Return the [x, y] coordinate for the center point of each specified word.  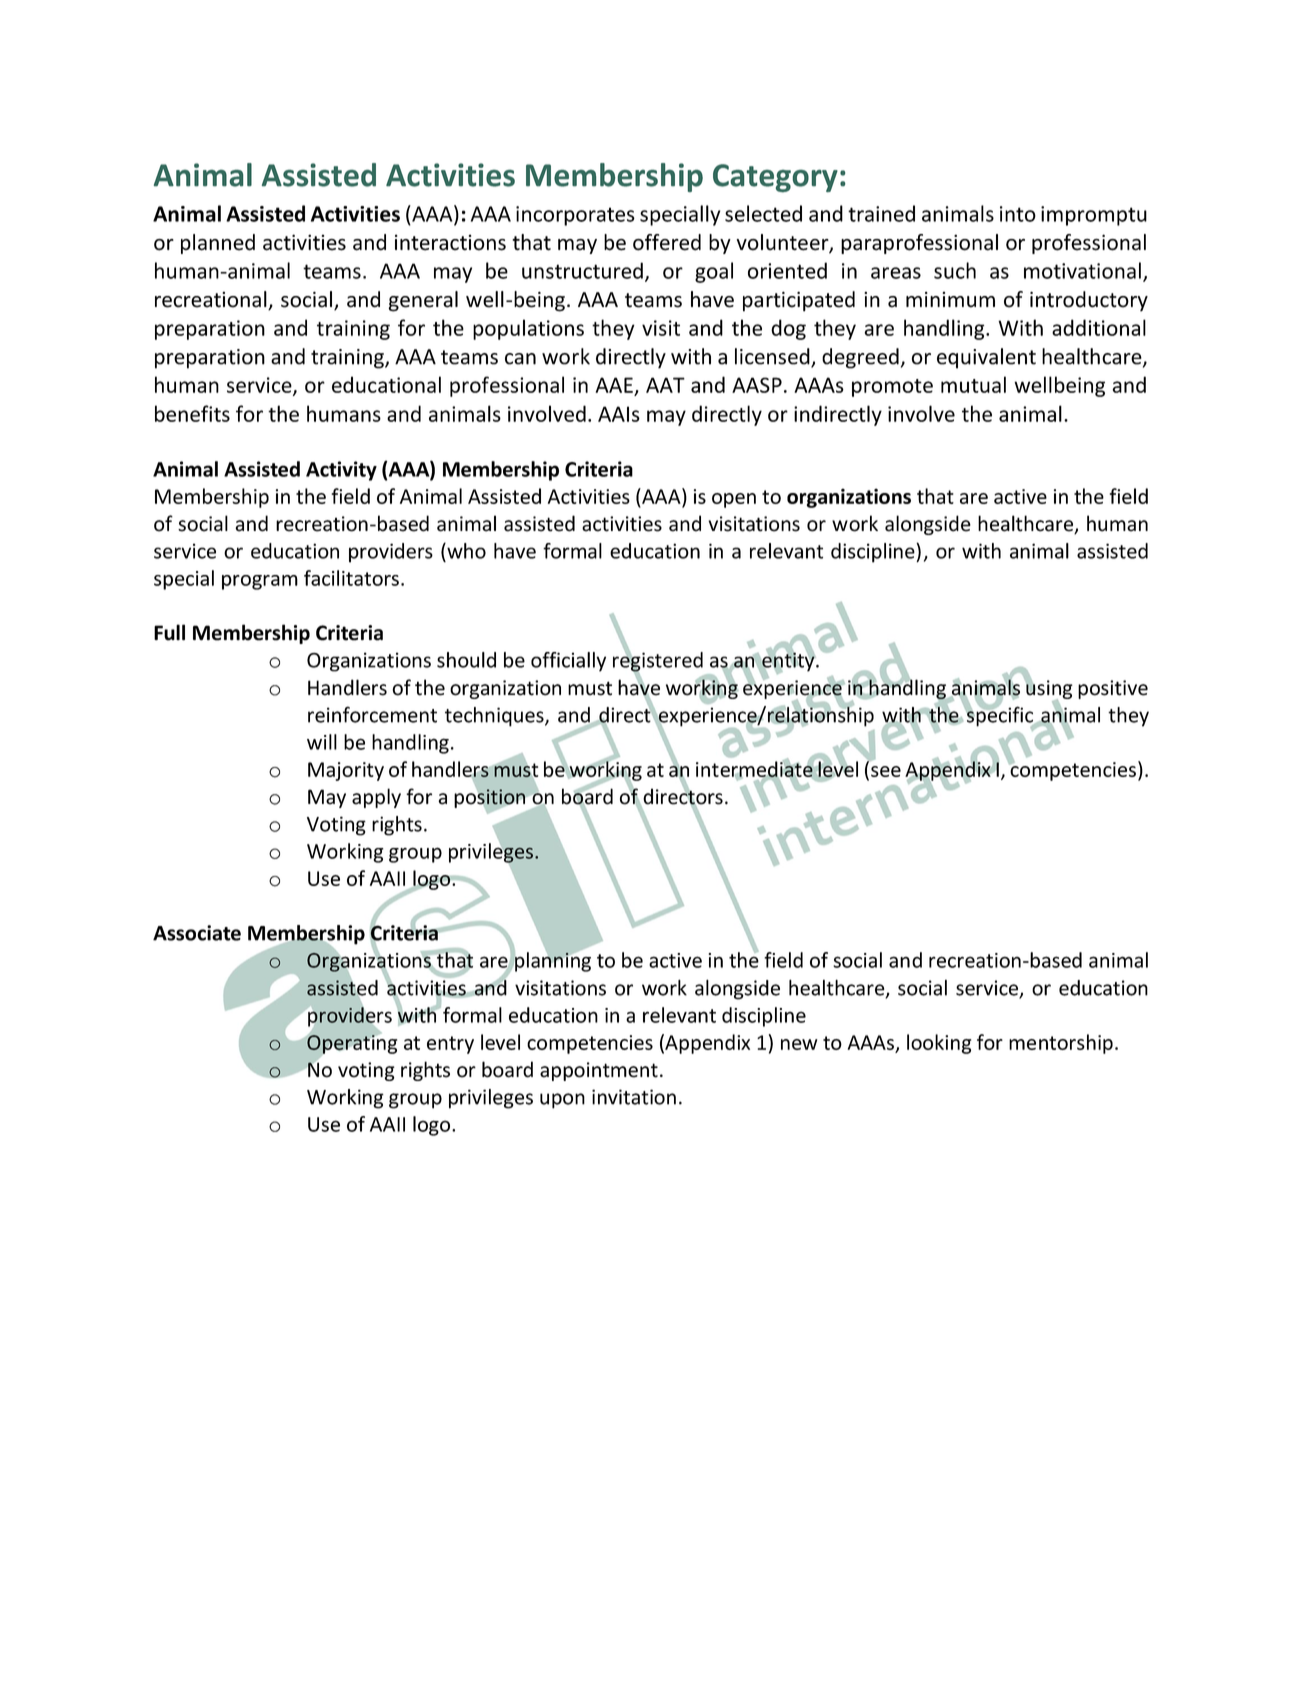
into [1018, 214]
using [1048, 689]
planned [218, 244]
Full [169, 632]
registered [658, 662]
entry [450, 1045]
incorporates [575, 216]
